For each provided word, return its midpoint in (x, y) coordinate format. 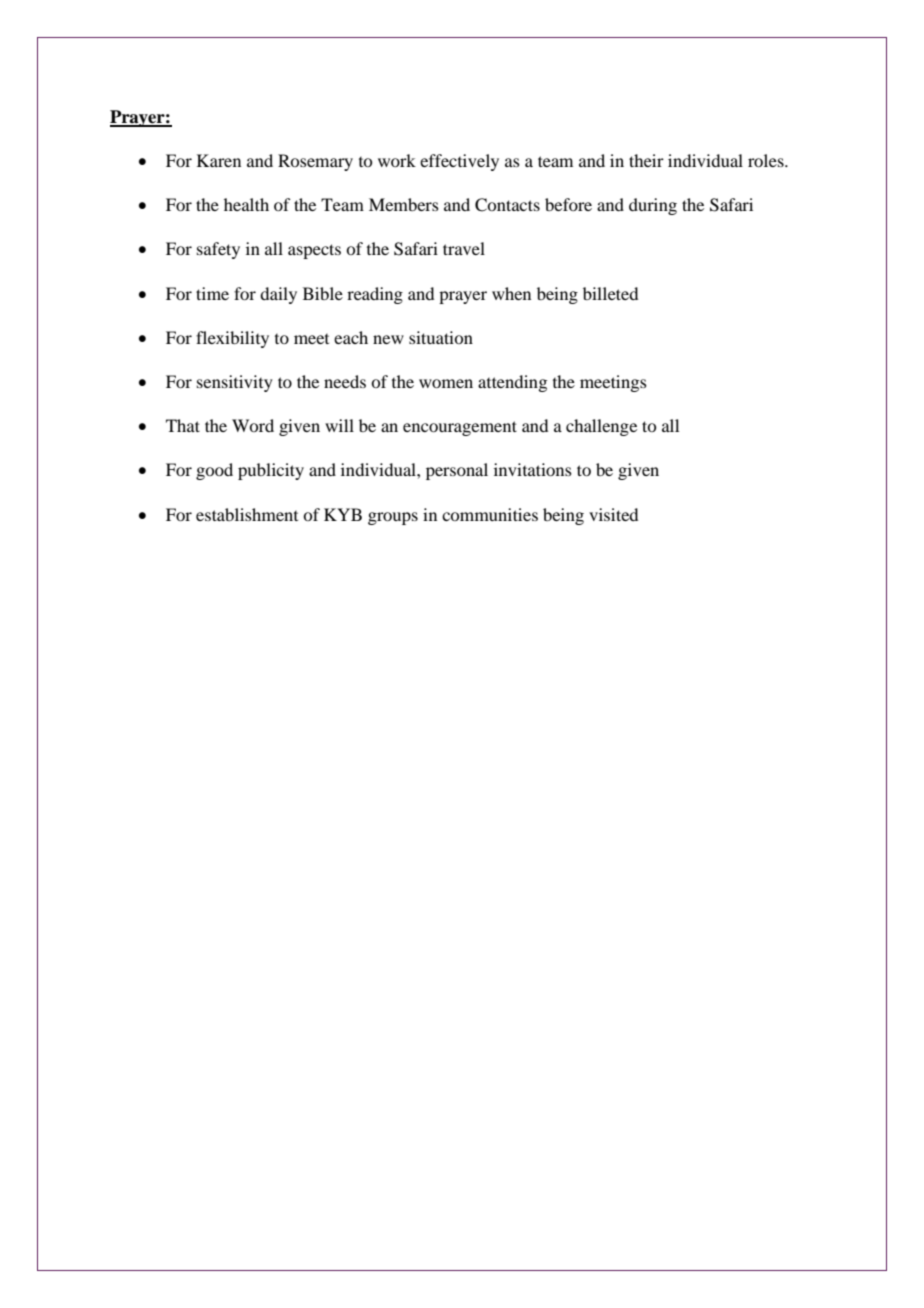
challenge (601, 427)
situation (441, 337)
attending (512, 383)
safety (218, 250)
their (646, 160)
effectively (459, 162)
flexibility (232, 339)
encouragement (460, 428)
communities (490, 514)
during (653, 206)
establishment (247, 514)
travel (464, 248)
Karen (219, 160)
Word (253, 425)
